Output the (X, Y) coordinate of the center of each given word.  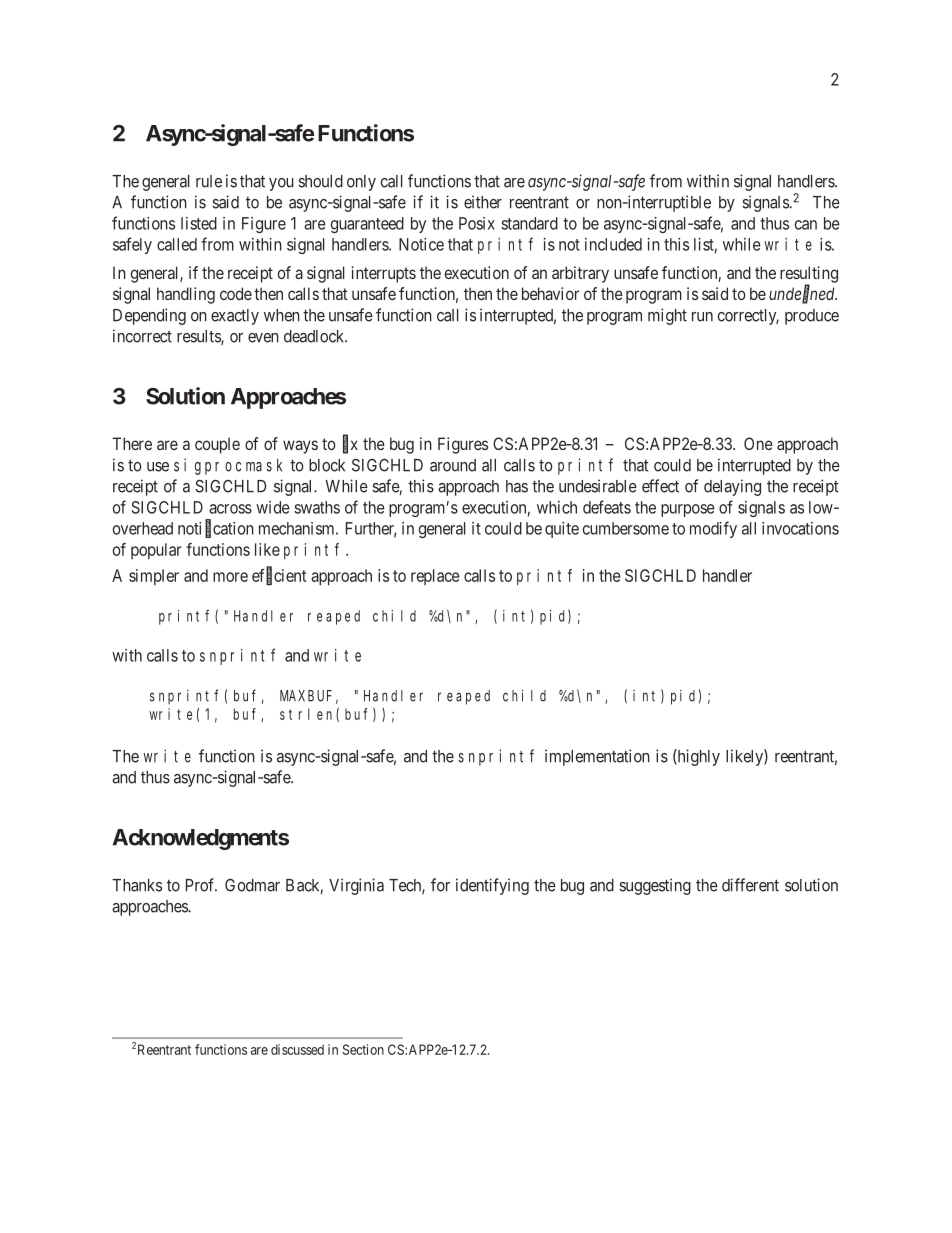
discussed (297, 1049)
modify (713, 529)
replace (435, 577)
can (806, 225)
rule (209, 181)
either (483, 202)
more (230, 577)
